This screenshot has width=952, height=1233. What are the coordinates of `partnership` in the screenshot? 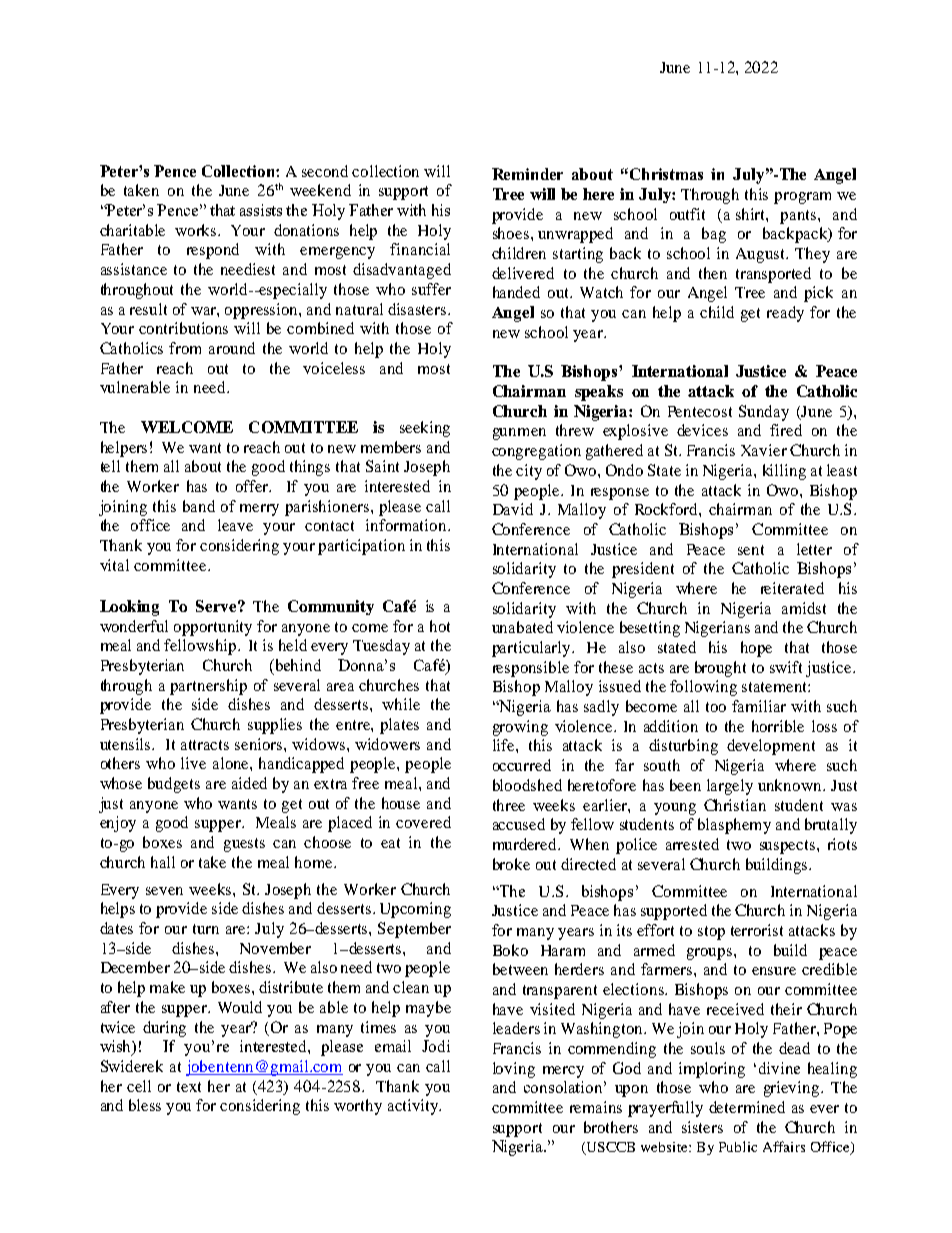 It's located at (208, 687).
